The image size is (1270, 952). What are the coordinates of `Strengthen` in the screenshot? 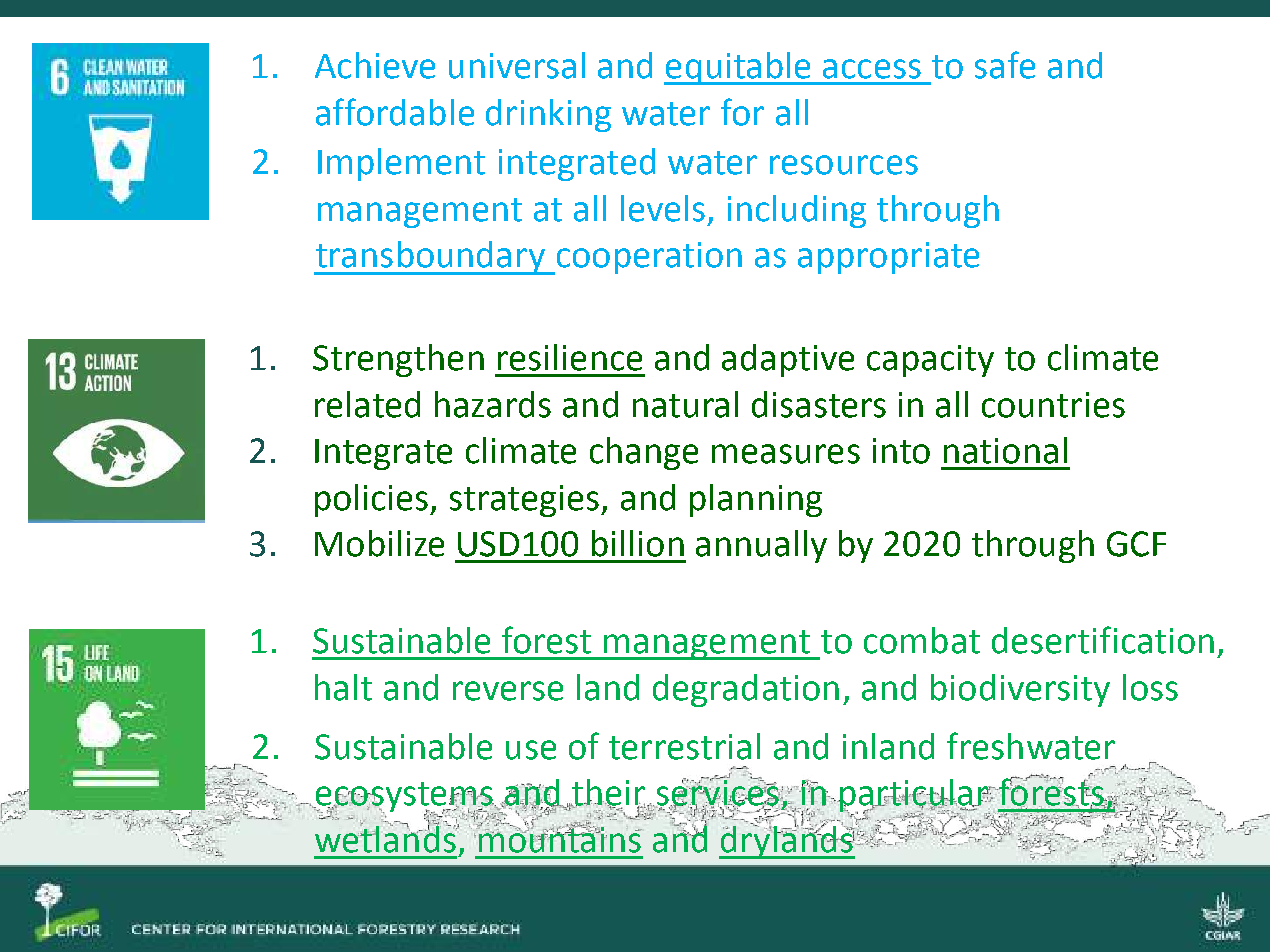 It's located at (398, 360).
